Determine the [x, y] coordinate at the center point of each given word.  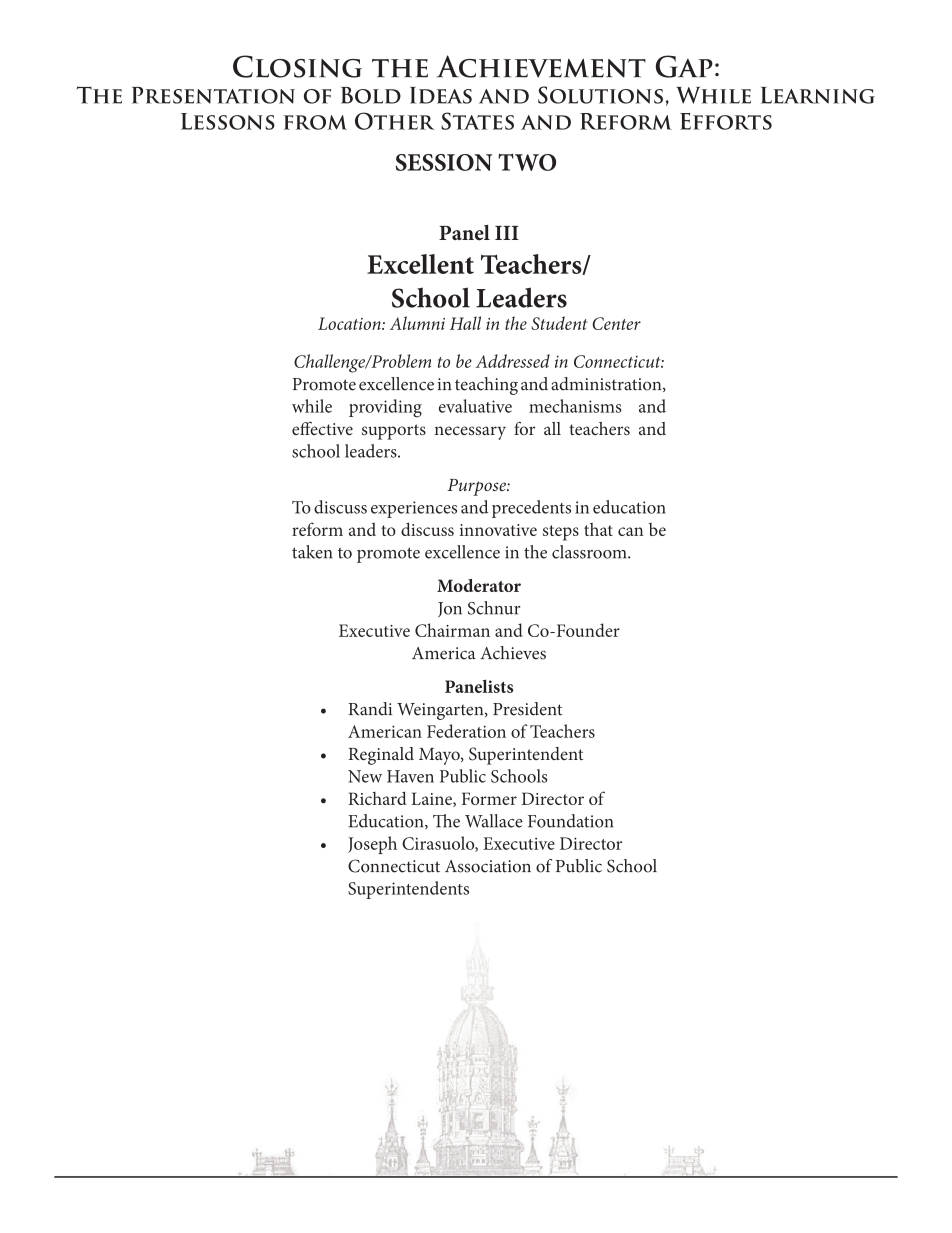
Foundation [570, 821]
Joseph [372, 845]
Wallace [494, 821]
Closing [297, 66]
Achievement [541, 66]
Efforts [726, 121]
